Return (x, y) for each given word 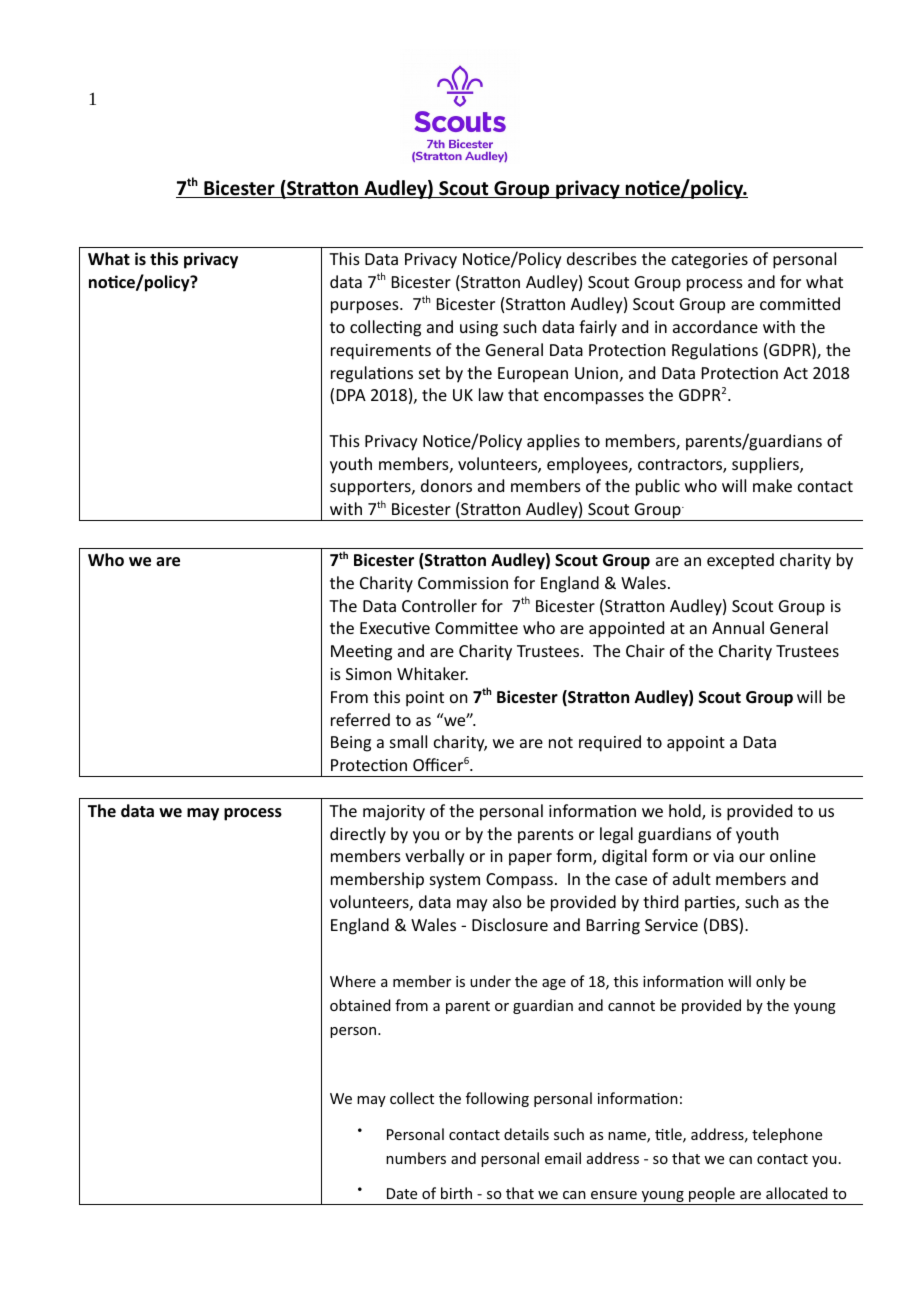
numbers (416, 1158)
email (563, 1158)
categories (710, 261)
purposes (366, 307)
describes (602, 258)
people (712, 1196)
